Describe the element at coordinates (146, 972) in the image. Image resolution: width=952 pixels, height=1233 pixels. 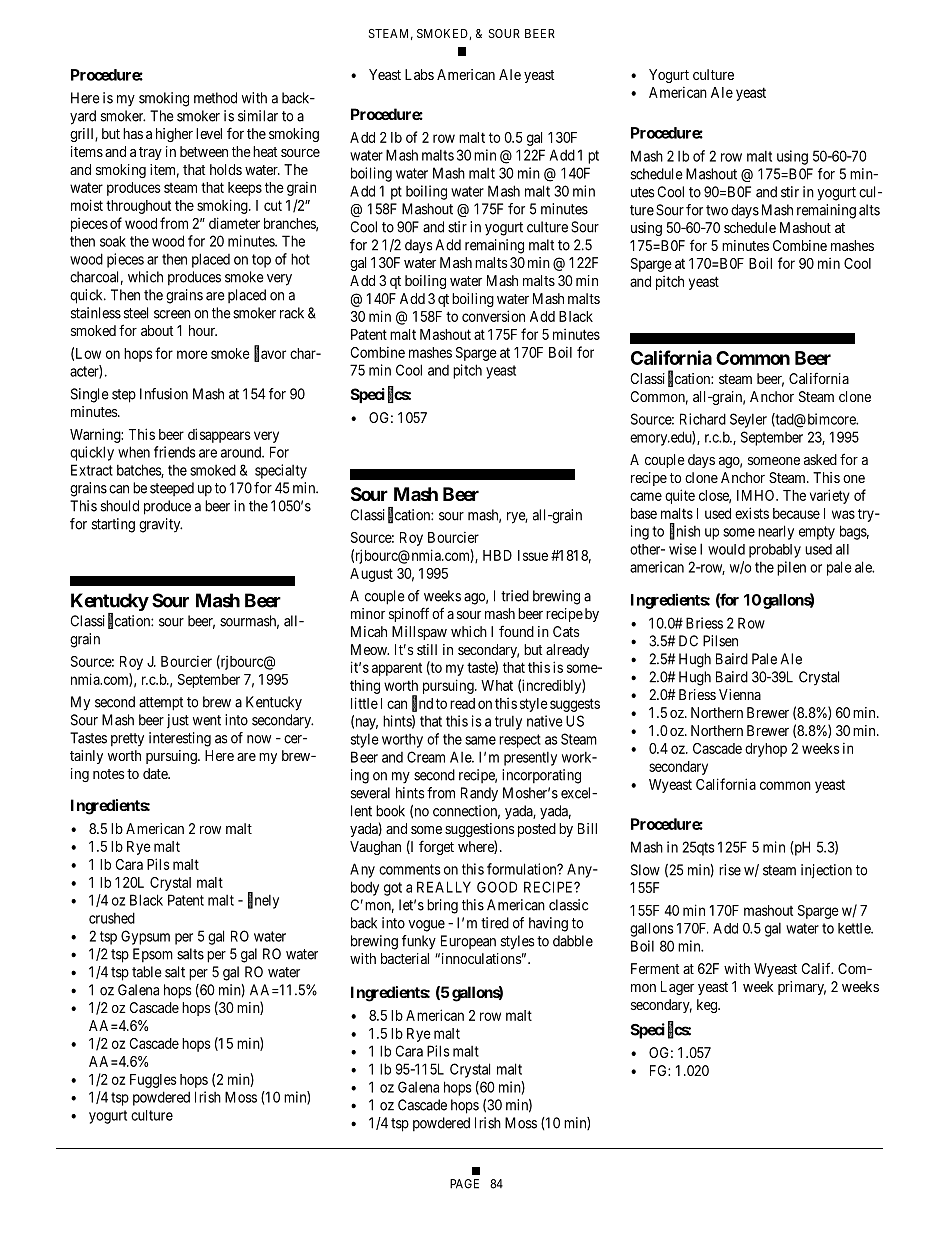
I see `table` at that location.
